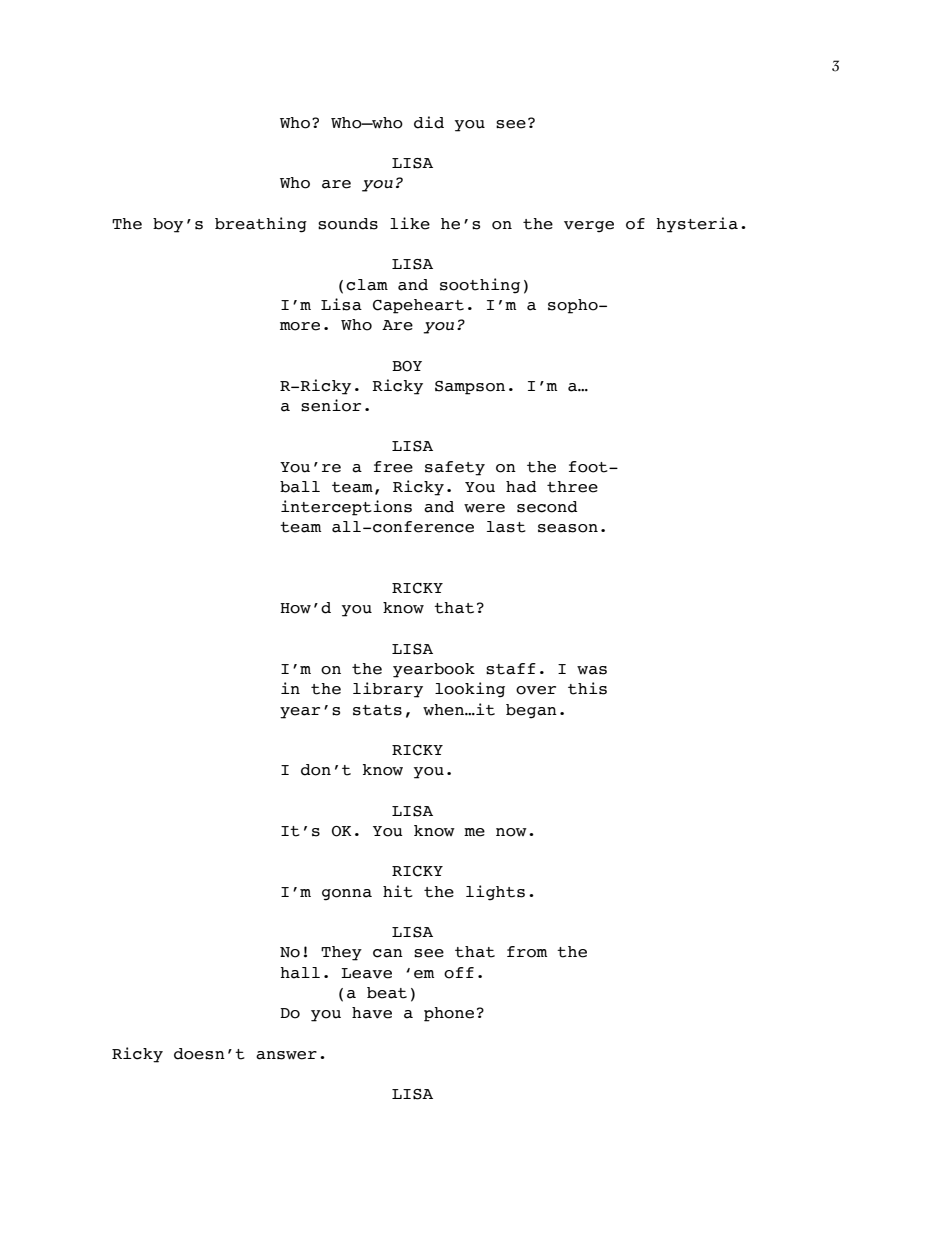  I want to click on three, so click(572, 487).
